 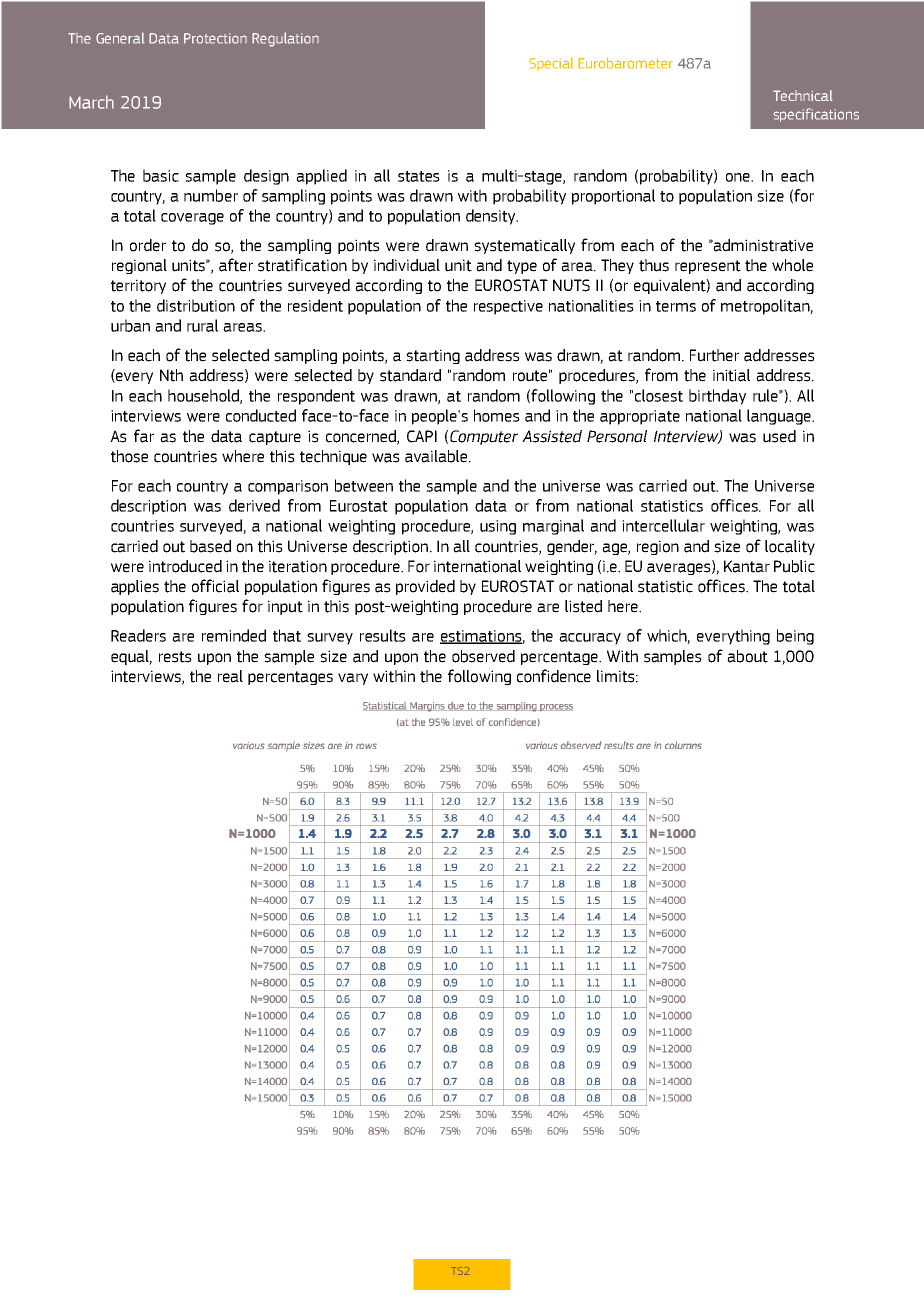 What do you see at coordinates (171, 375) in the page?
I see `Nth` at bounding box center [171, 375].
